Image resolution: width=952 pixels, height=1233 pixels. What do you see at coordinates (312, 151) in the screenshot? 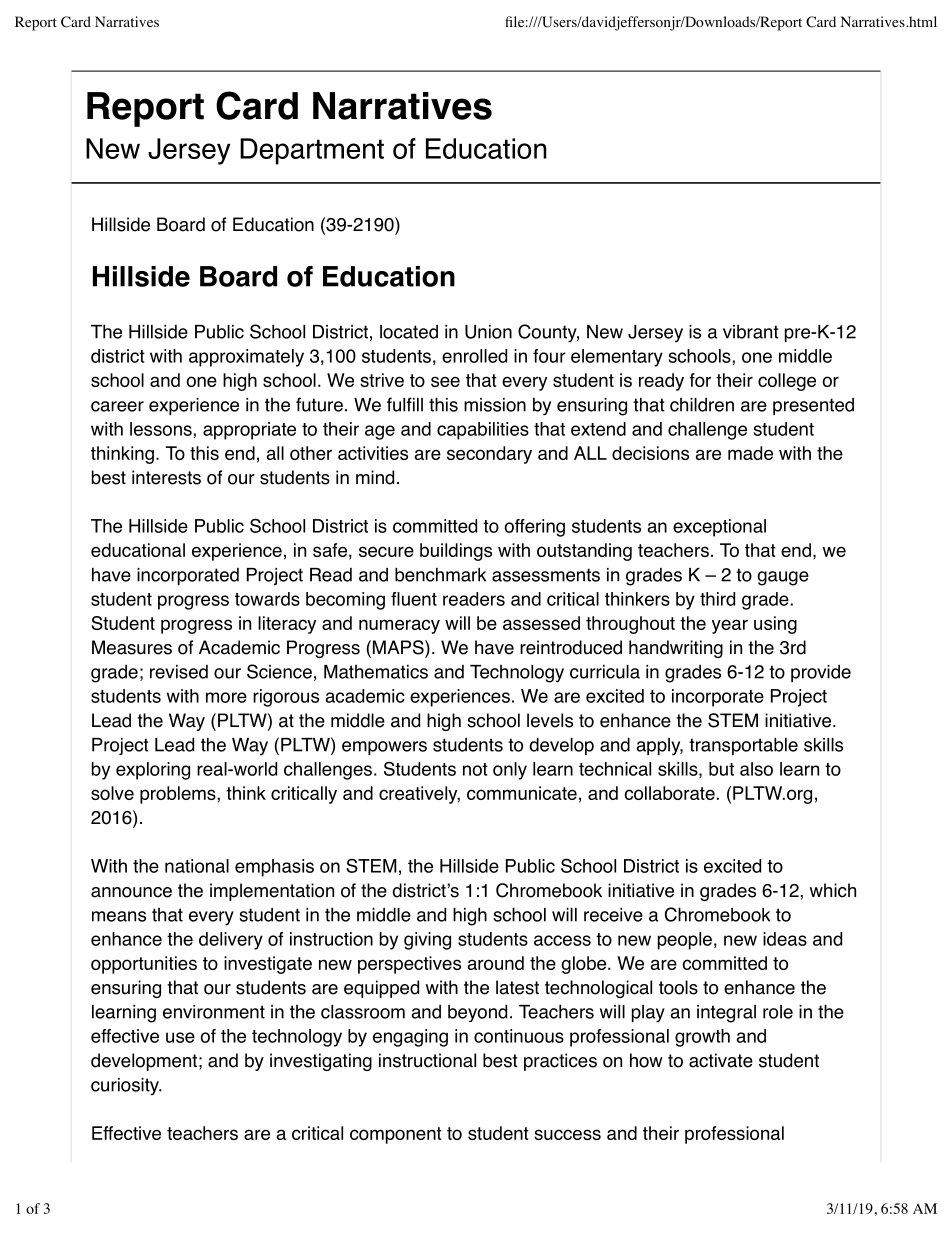
I see `Department` at bounding box center [312, 151].
